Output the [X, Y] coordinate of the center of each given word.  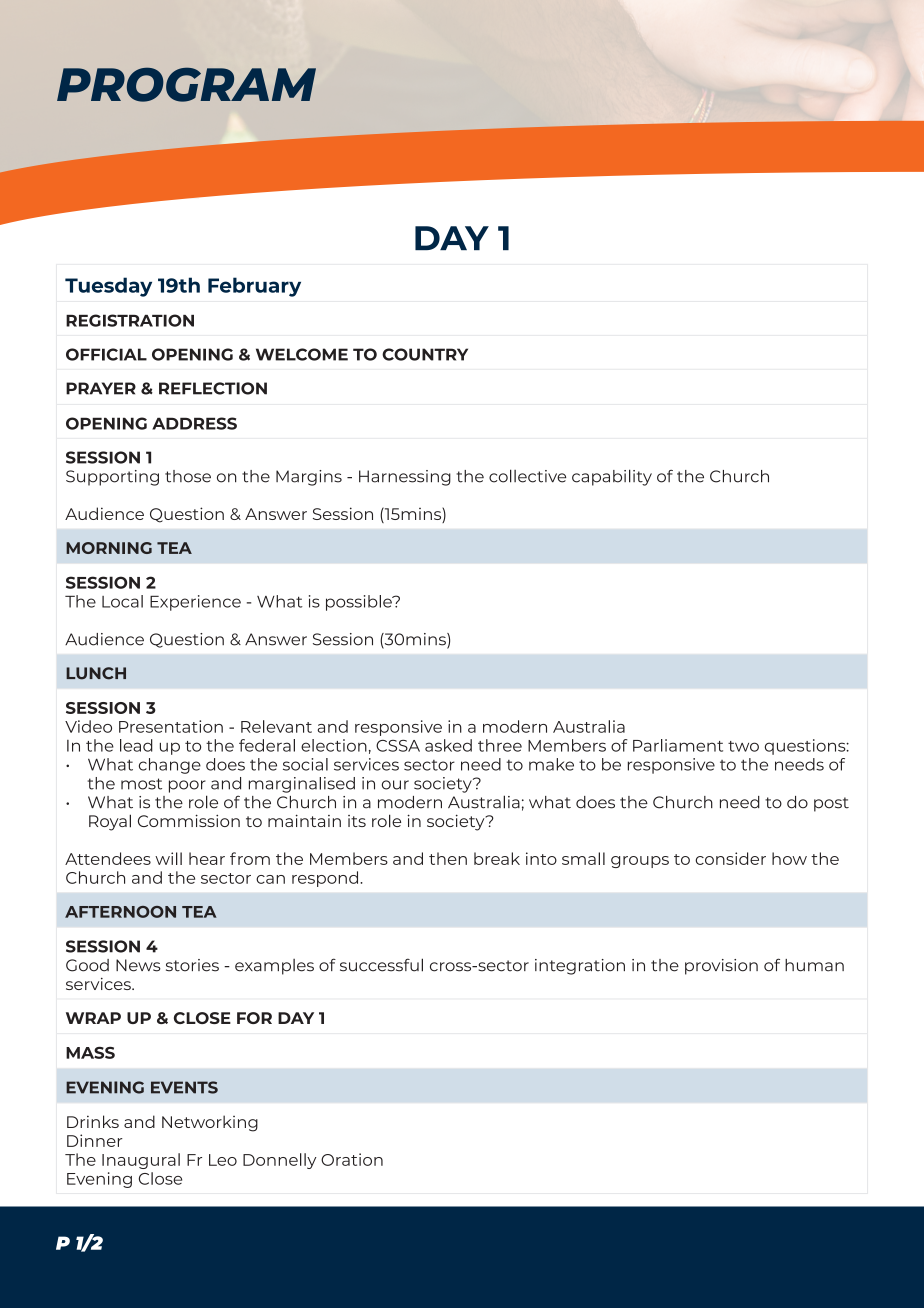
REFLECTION [213, 388]
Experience [195, 603]
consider [730, 858]
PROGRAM [186, 84]
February [254, 287]
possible [360, 603]
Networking [210, 1123]
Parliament [678, 745]
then [448, 858]
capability [612, 477]
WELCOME [302, 354]
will [168, 858]
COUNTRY [425, 354]
